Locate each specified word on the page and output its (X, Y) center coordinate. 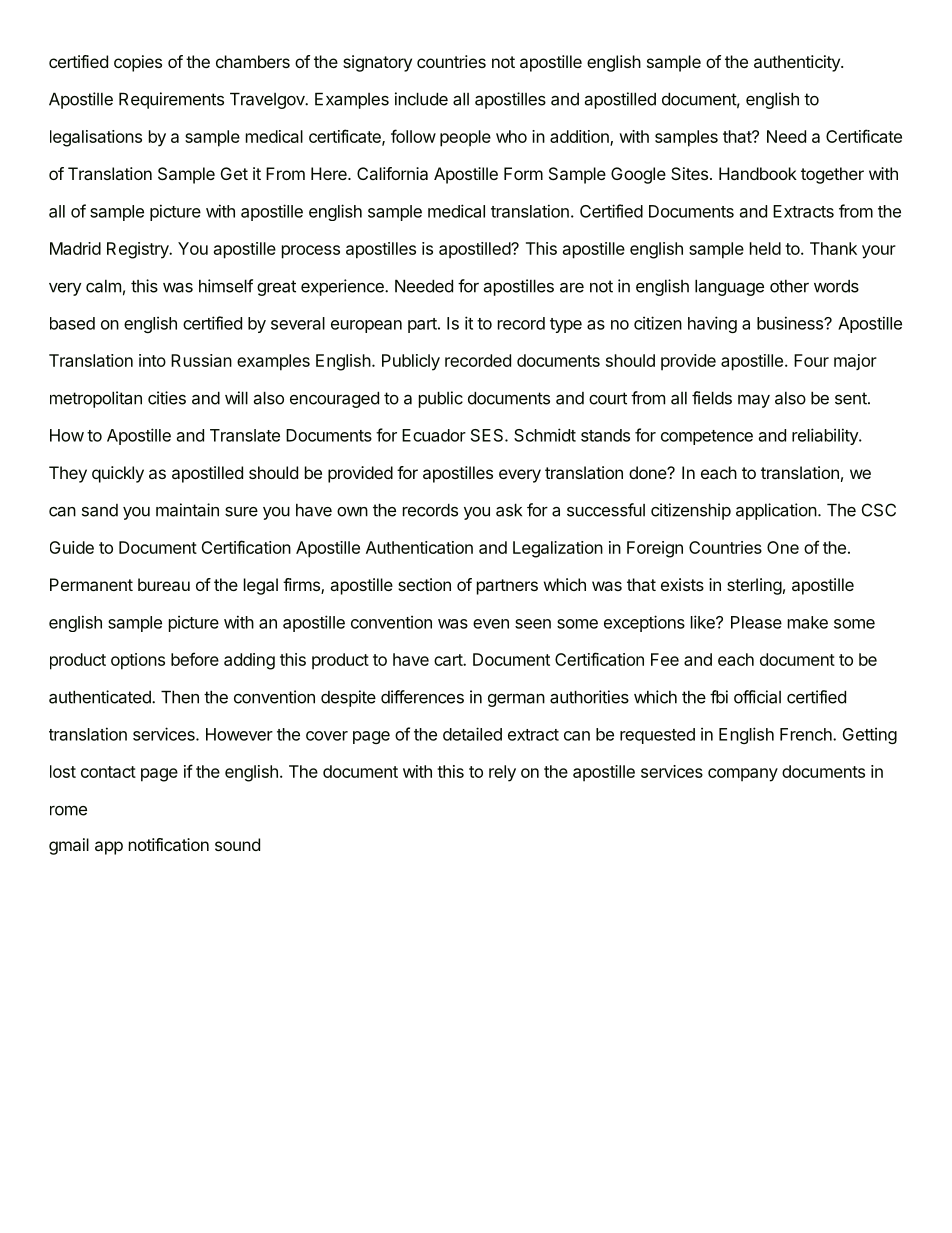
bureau (164, 584)
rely (502, 773)
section (424, 584)
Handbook (758, 173)
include (421, 99)
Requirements (171, 100)
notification (169, 844)
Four (811, 360)
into (152, 360)
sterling (754, 586)
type (566, 325)
